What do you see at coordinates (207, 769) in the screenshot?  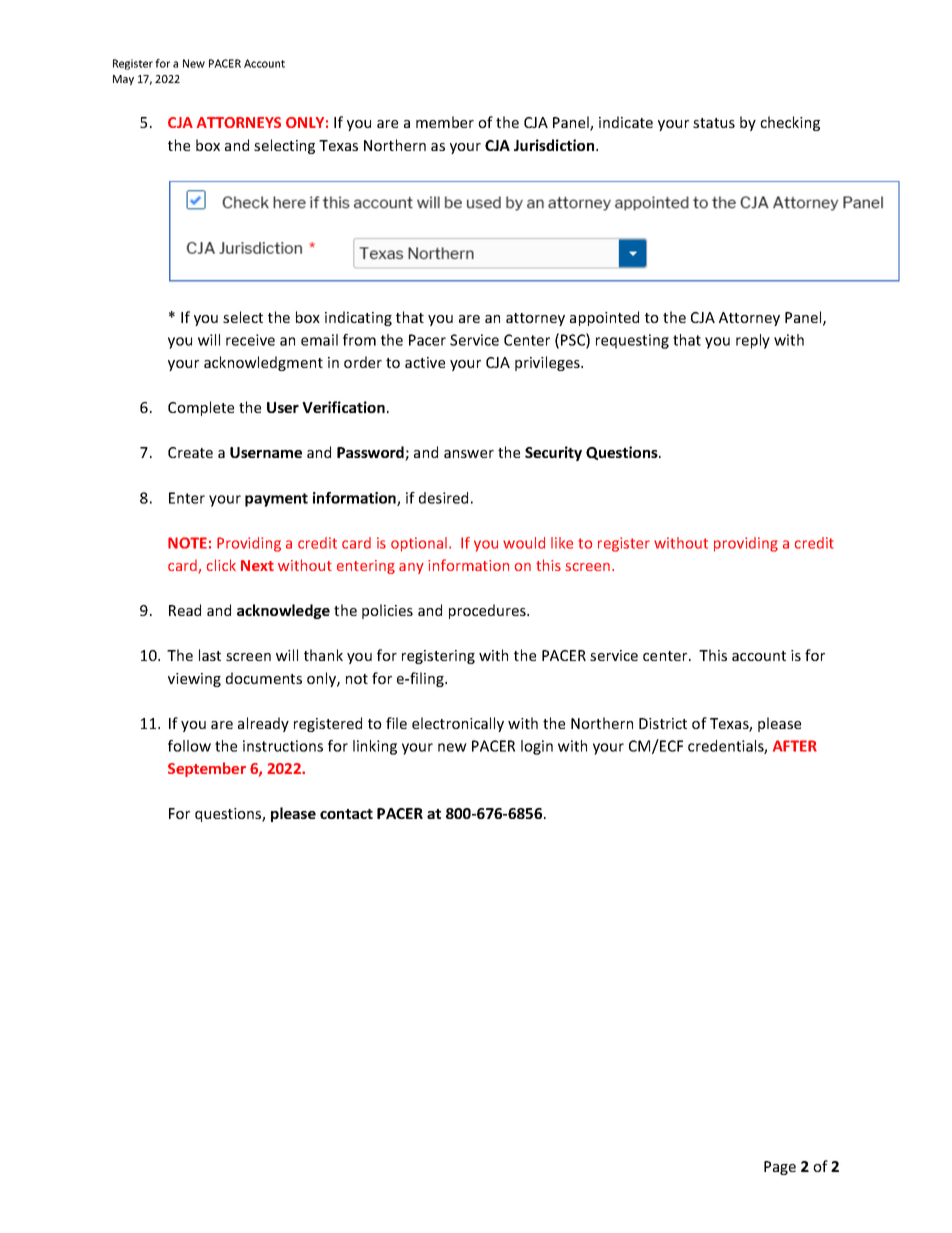 I see `September` at bounding box center [207, 769].
